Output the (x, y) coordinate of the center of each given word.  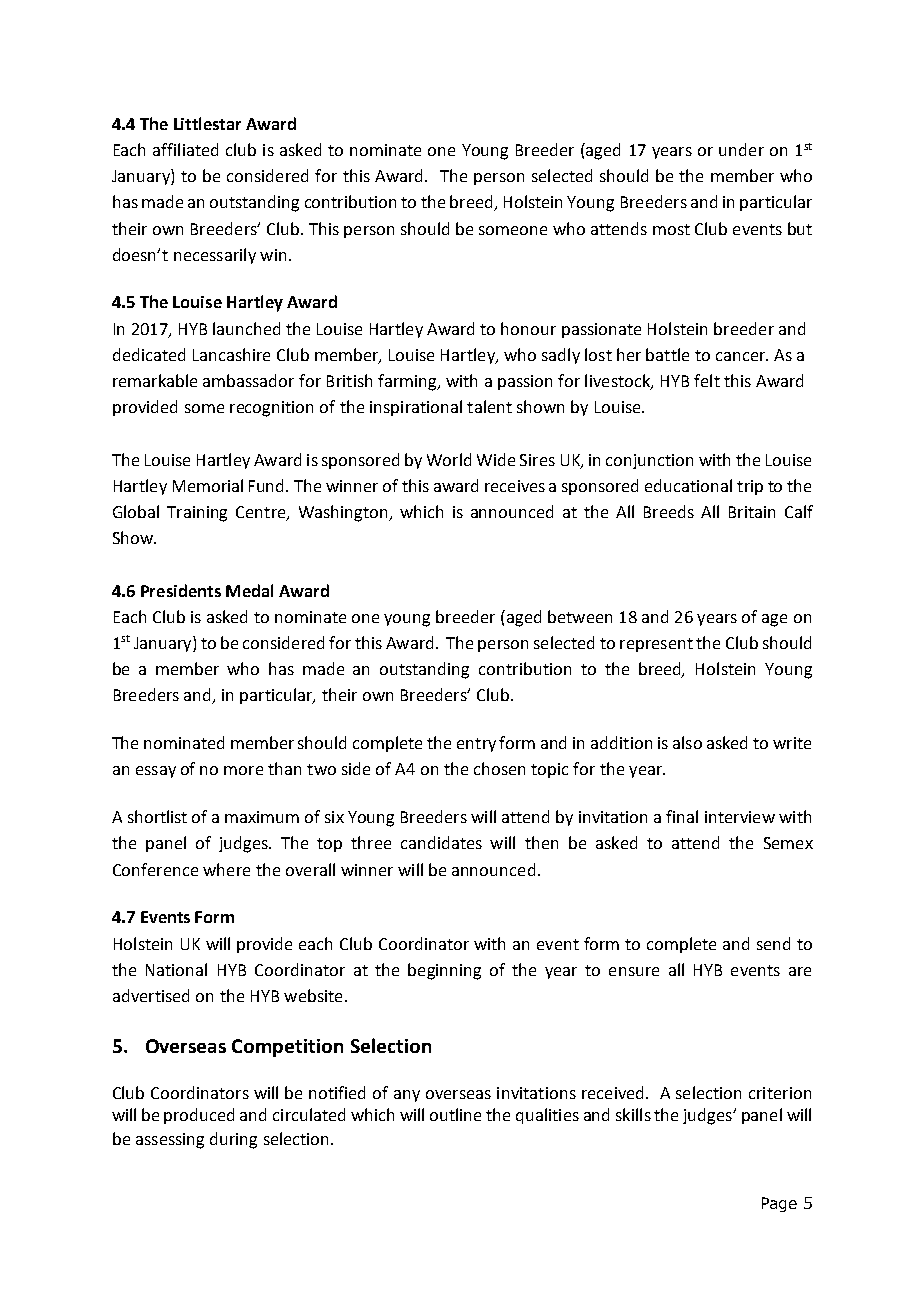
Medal (249, 590)
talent (489, 406)
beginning (444, 971)
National (176, 969)
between (580, 616)
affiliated (185, 149)
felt (707, 380)
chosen (499, 768)
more (243, 770)
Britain (752, 512)
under (741, 149)
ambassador (248, 380)
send (773, 943)
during (233, 1140)
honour (528, 328)
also (687, 742)
